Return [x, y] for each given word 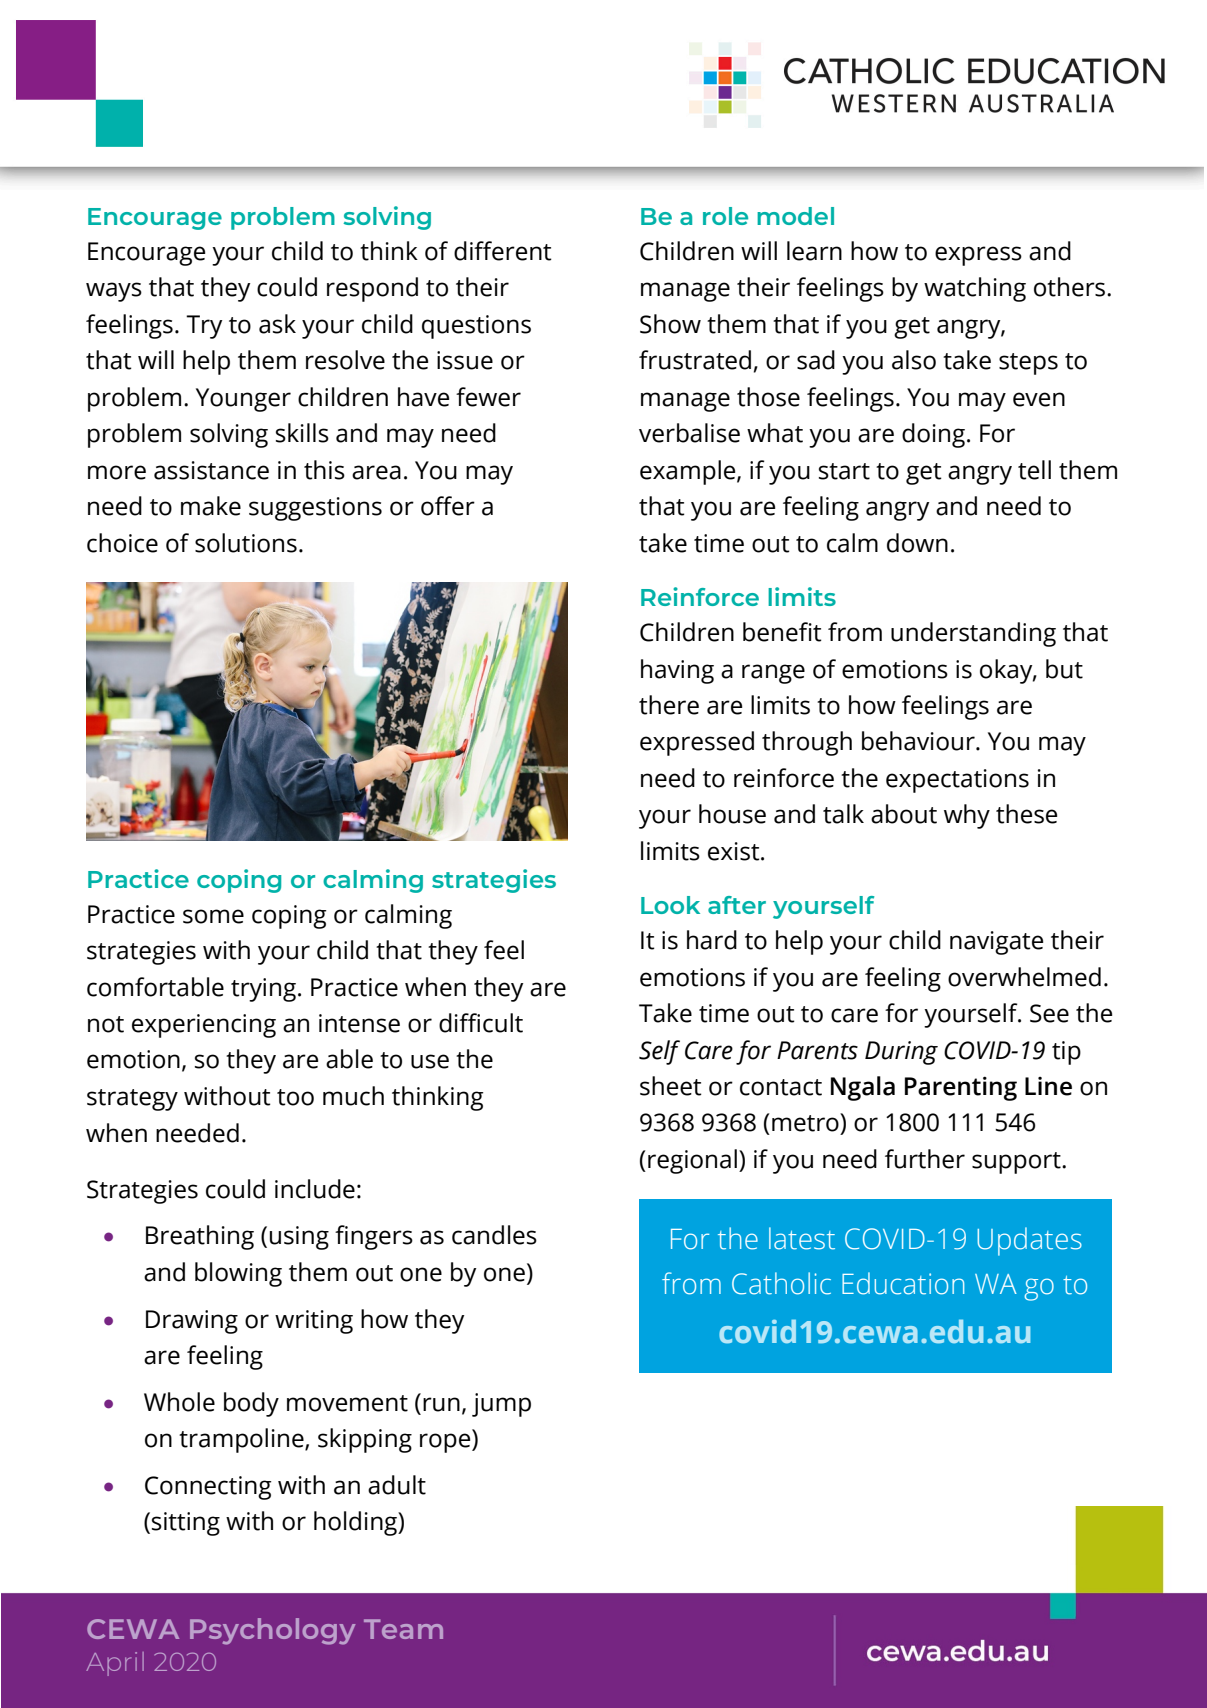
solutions [246, 543]
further [925, 1159]
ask [277, 324]
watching [975, 289]
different [503, 251]
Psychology [272, 1631]
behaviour [919, 741]
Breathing [200, 1237]
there [669, 705]
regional [692, 1161]
